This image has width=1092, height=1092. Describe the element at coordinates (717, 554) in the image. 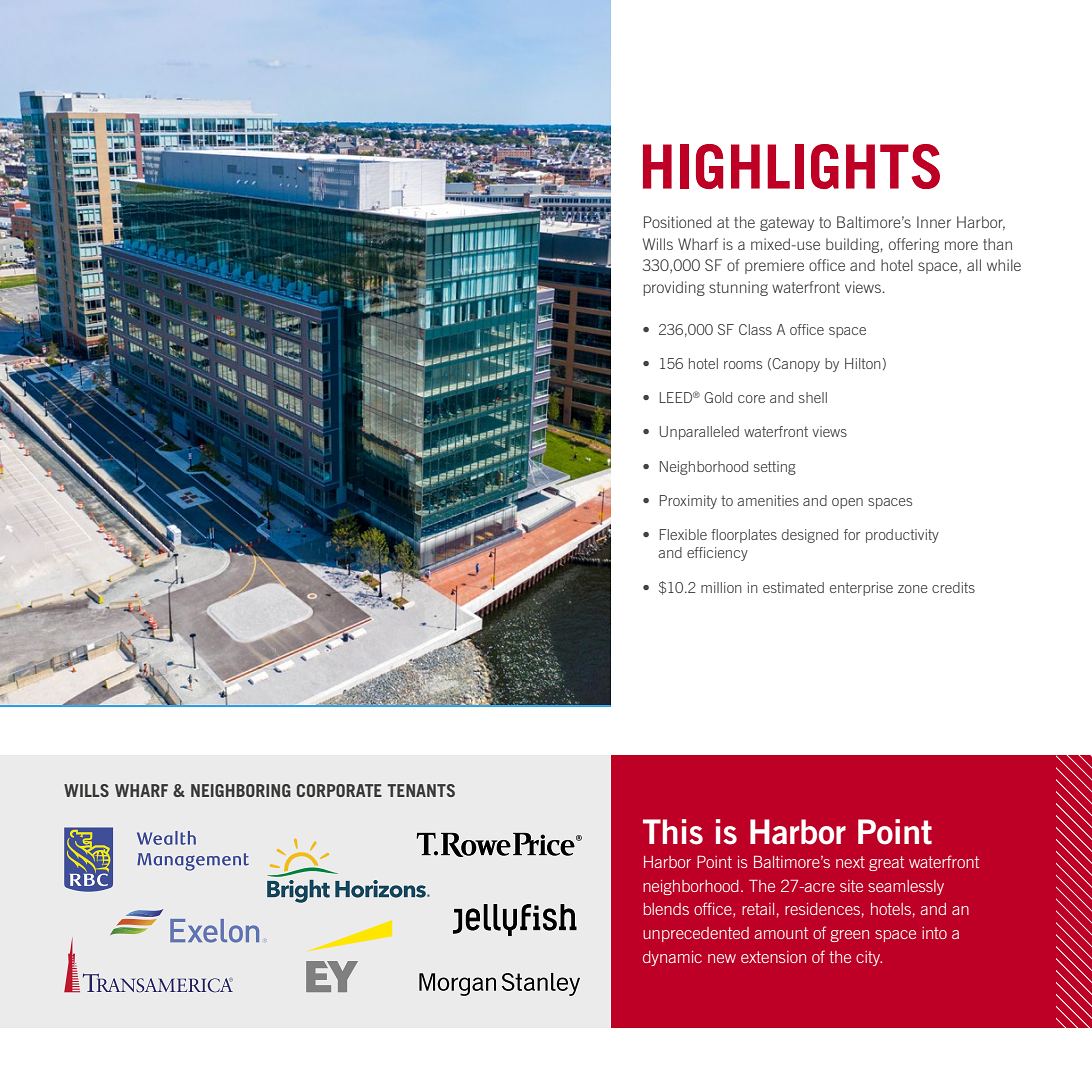

I see `efficiency` at that location.
